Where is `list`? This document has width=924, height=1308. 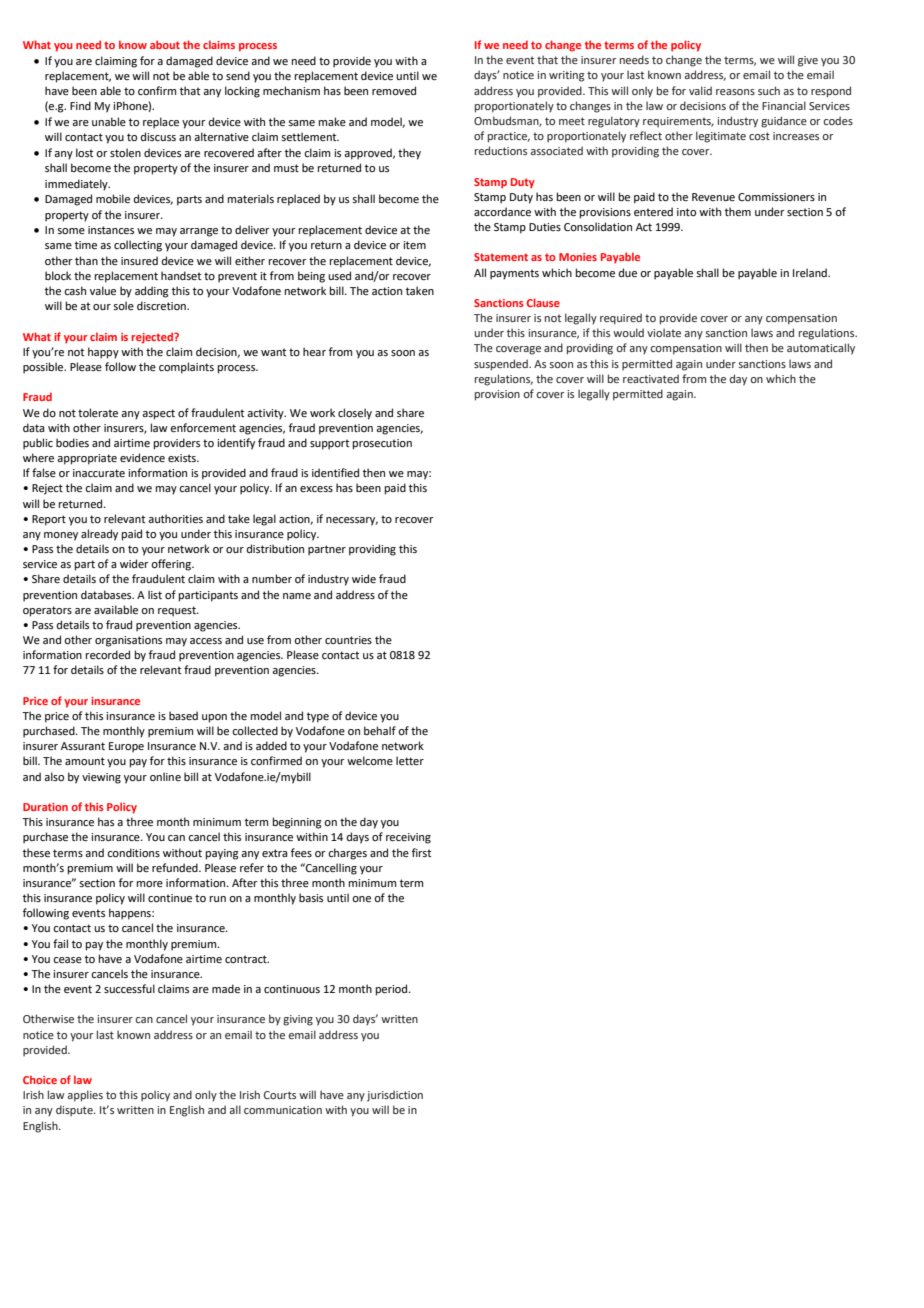 list is located at coordinates (155, 594).
